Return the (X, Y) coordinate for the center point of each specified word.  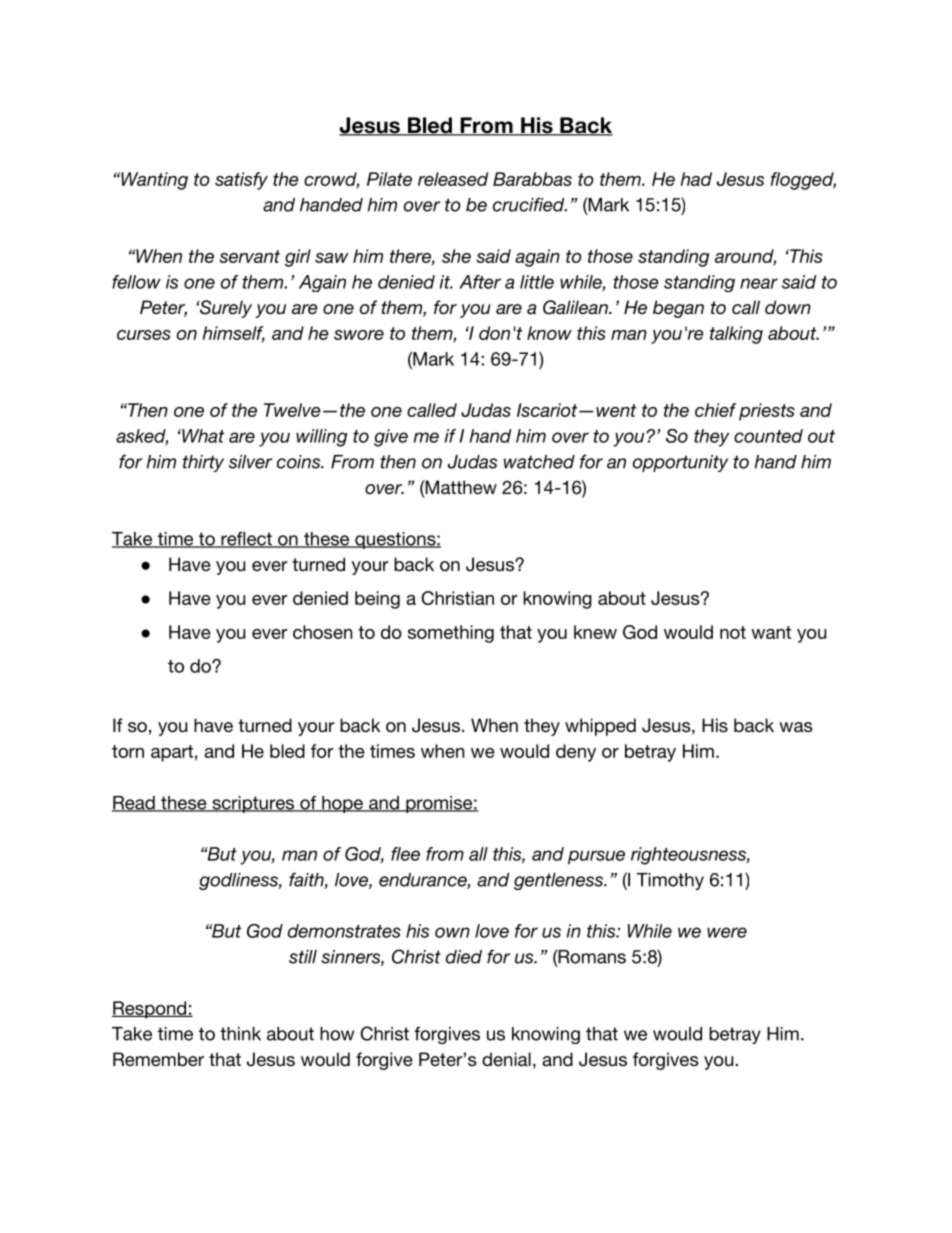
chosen (322, 632)
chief (715, 410)
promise (439, 804)
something (451, 634)
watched (539, 462)
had (696, 179)
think (240, 1034)
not (733, 632)
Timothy (670, 881)
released (453, 179)
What (202, 436)
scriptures (253, 804)
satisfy (241, 181)
